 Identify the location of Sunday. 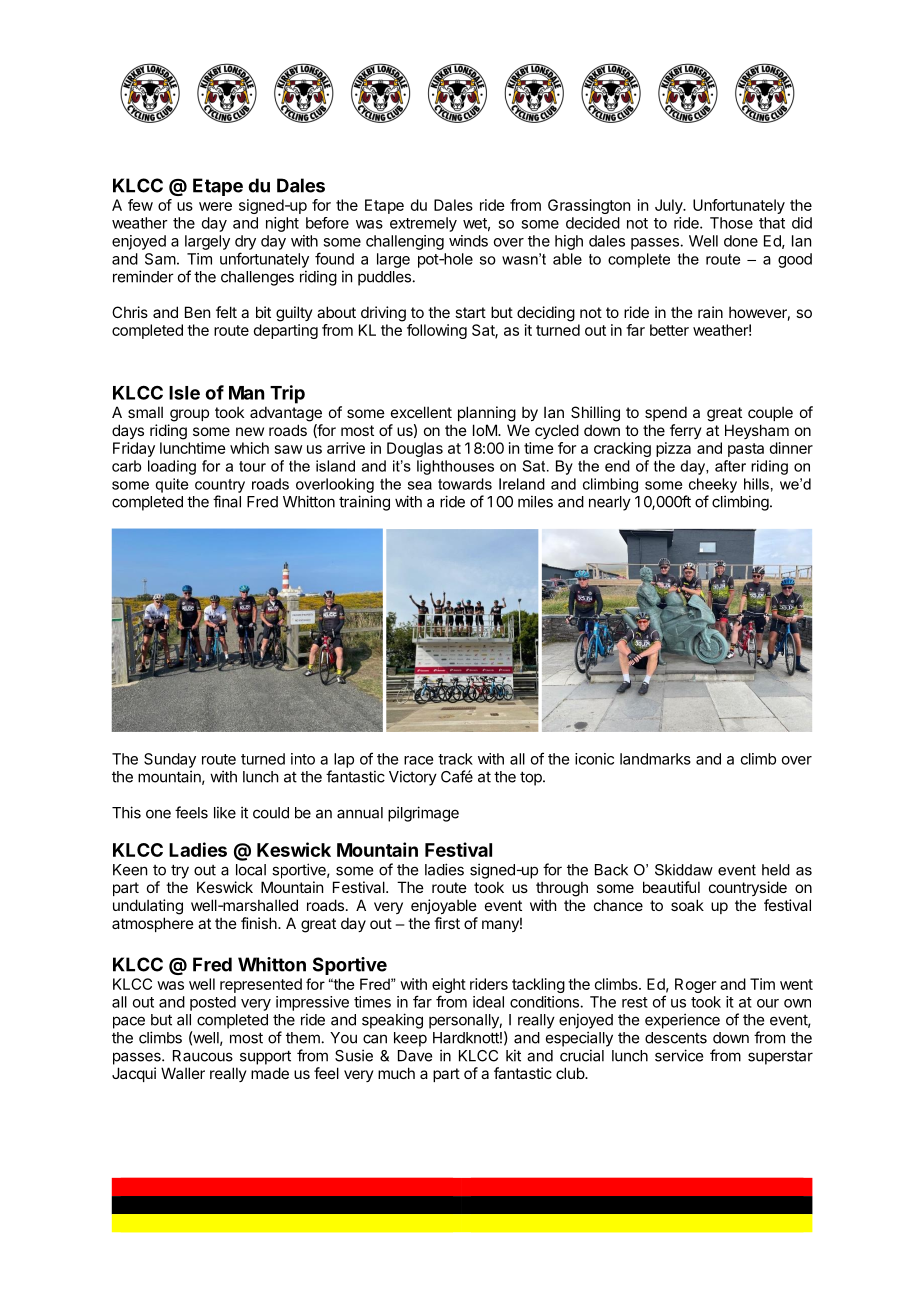
(170, 760).
